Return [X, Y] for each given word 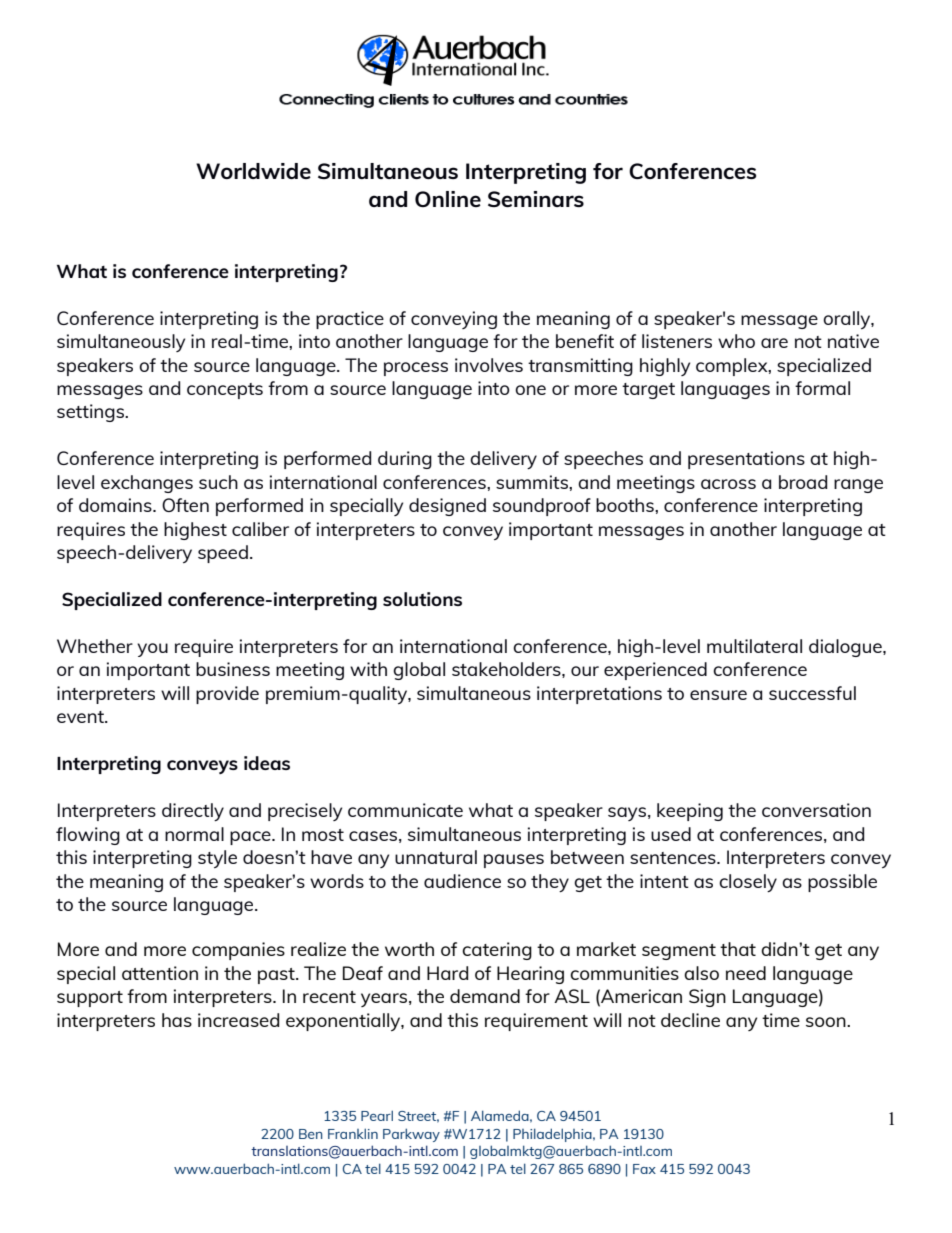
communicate [405, 810]
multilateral [754, 646]
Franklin [353, 1133]
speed [223, 554]
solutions [422, 599]
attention [160, 973]
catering [497, 951]
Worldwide [253, 171]
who [736, 341]
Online [448, 199]
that [738, 949]
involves [489, 365]
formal [822, 388]
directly [193, 812]
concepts [225, 391]
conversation [816, 810]
